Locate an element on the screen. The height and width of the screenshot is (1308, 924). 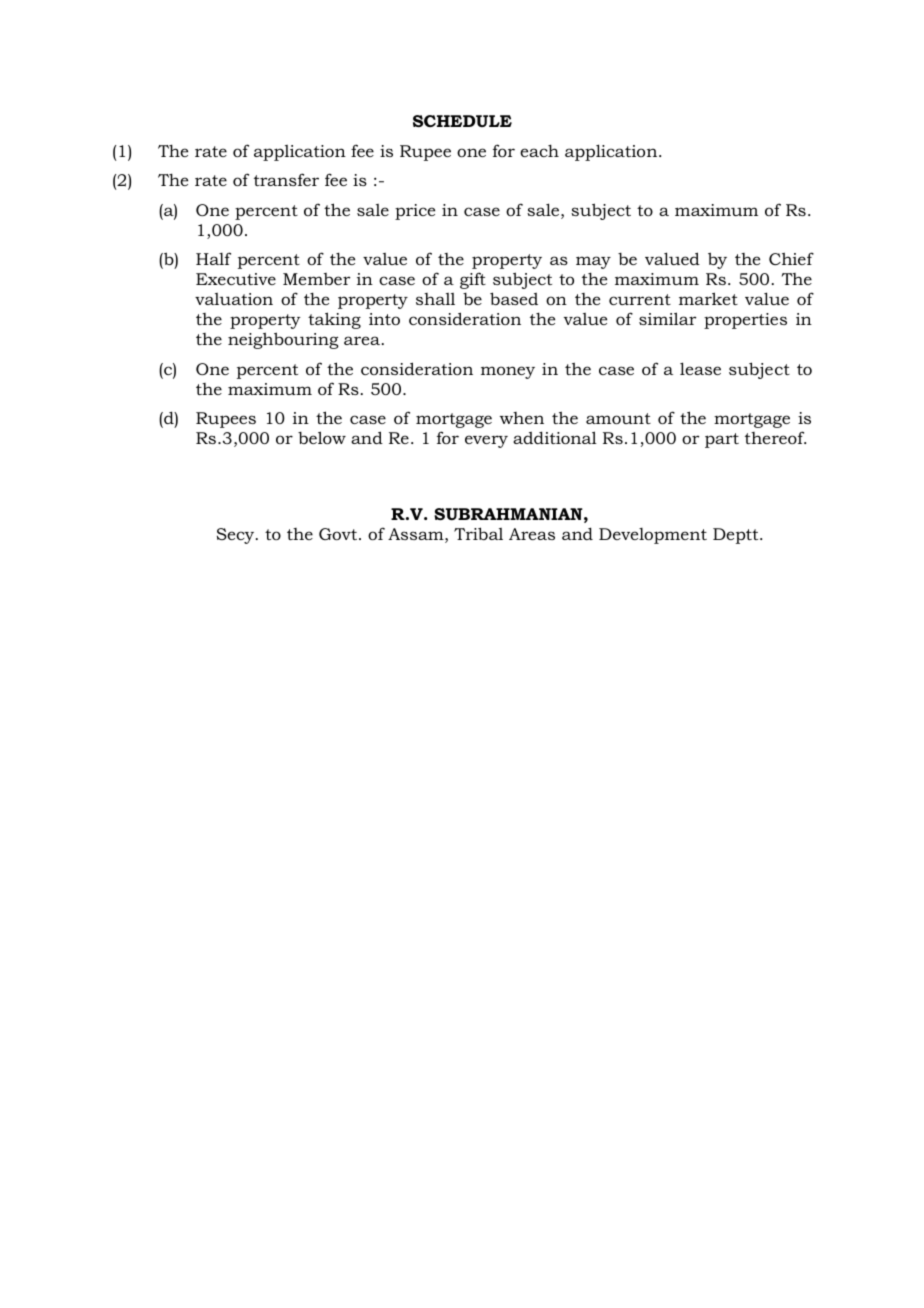
transfer is located at coordinates (286, 179).
